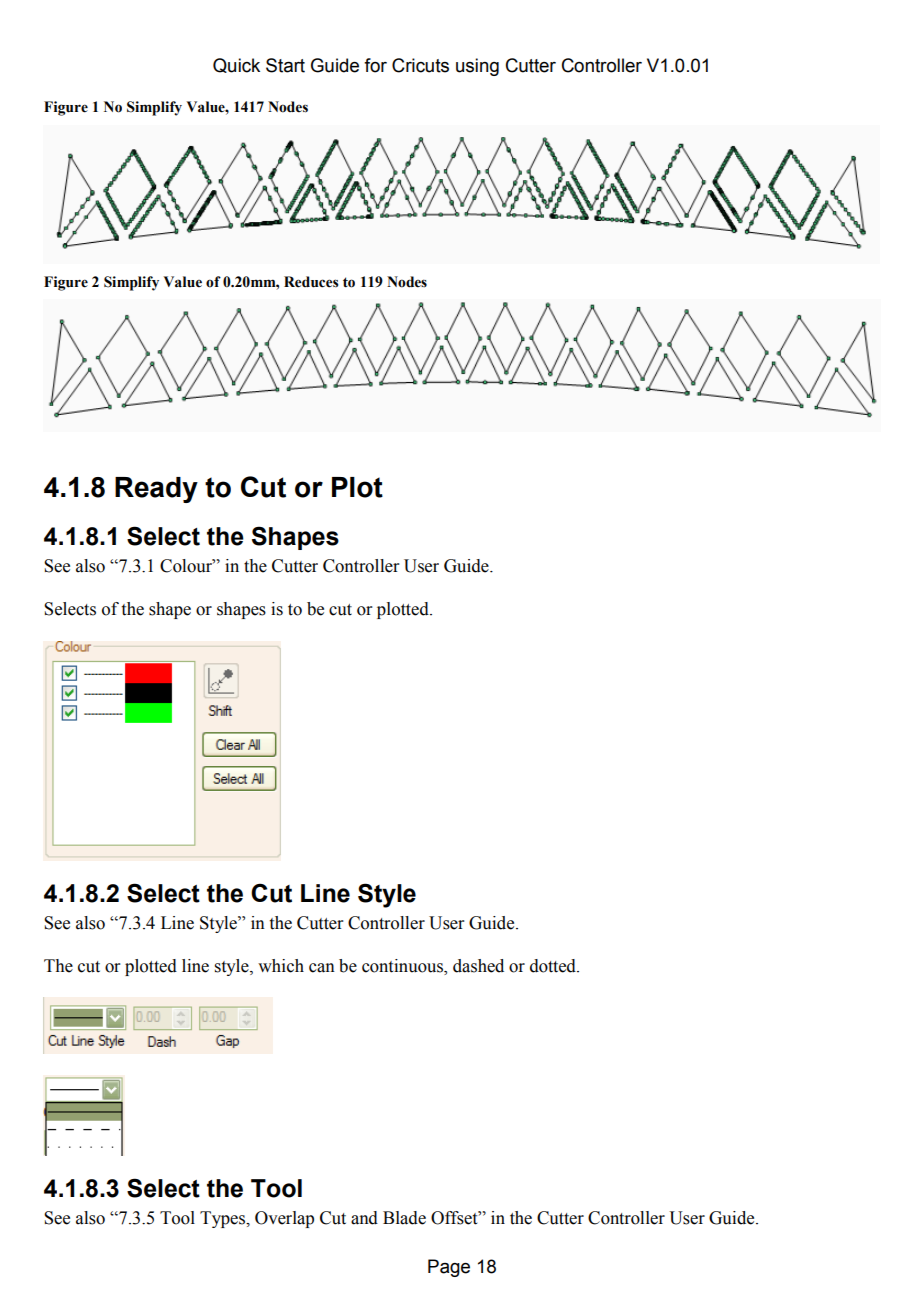  Describe the element at coordinates (284, 1219) in the screenshot. I see `Overlap` at that location.
